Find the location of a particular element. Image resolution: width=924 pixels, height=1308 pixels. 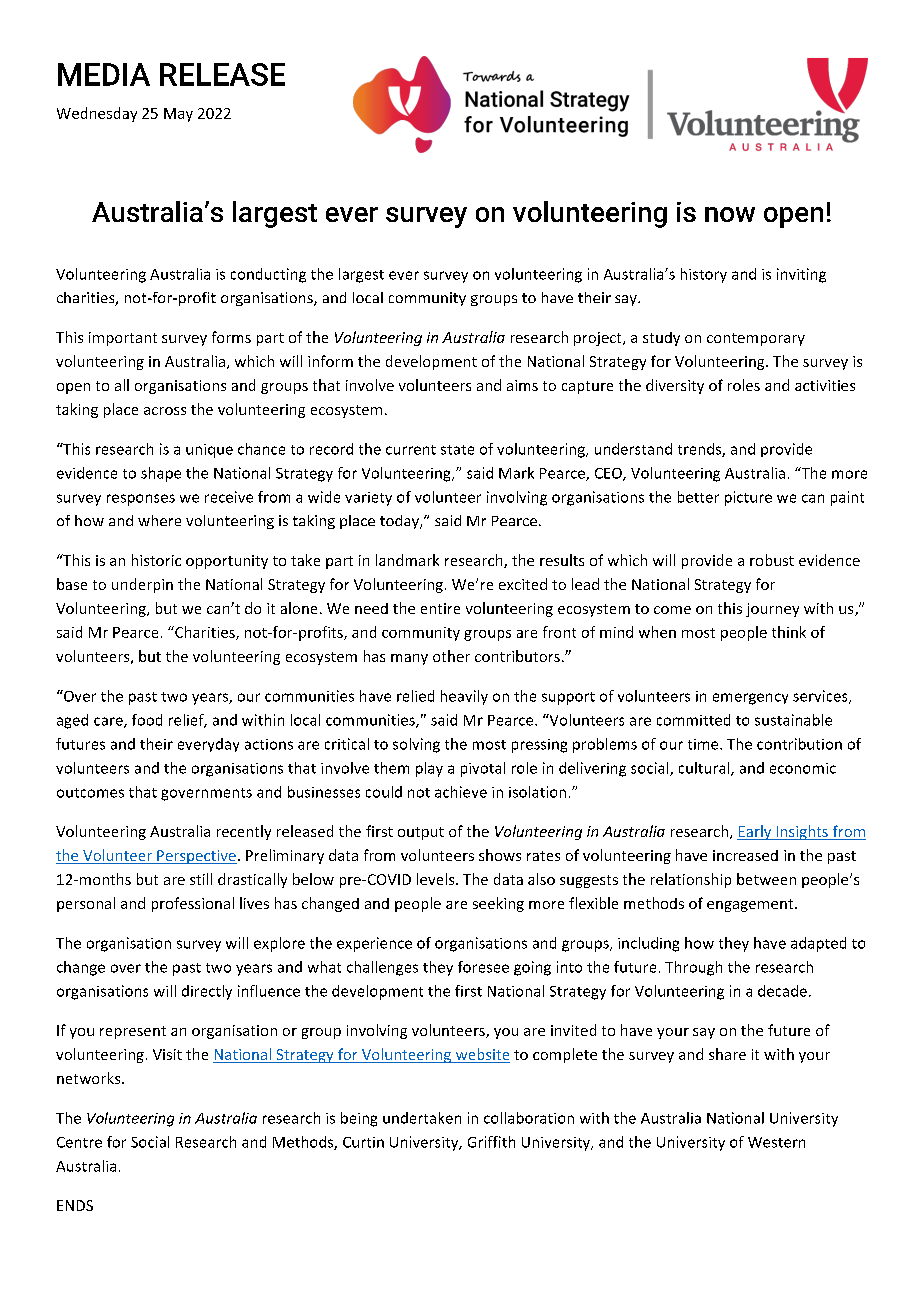

Visit is located at coordinates (167, 1054).
